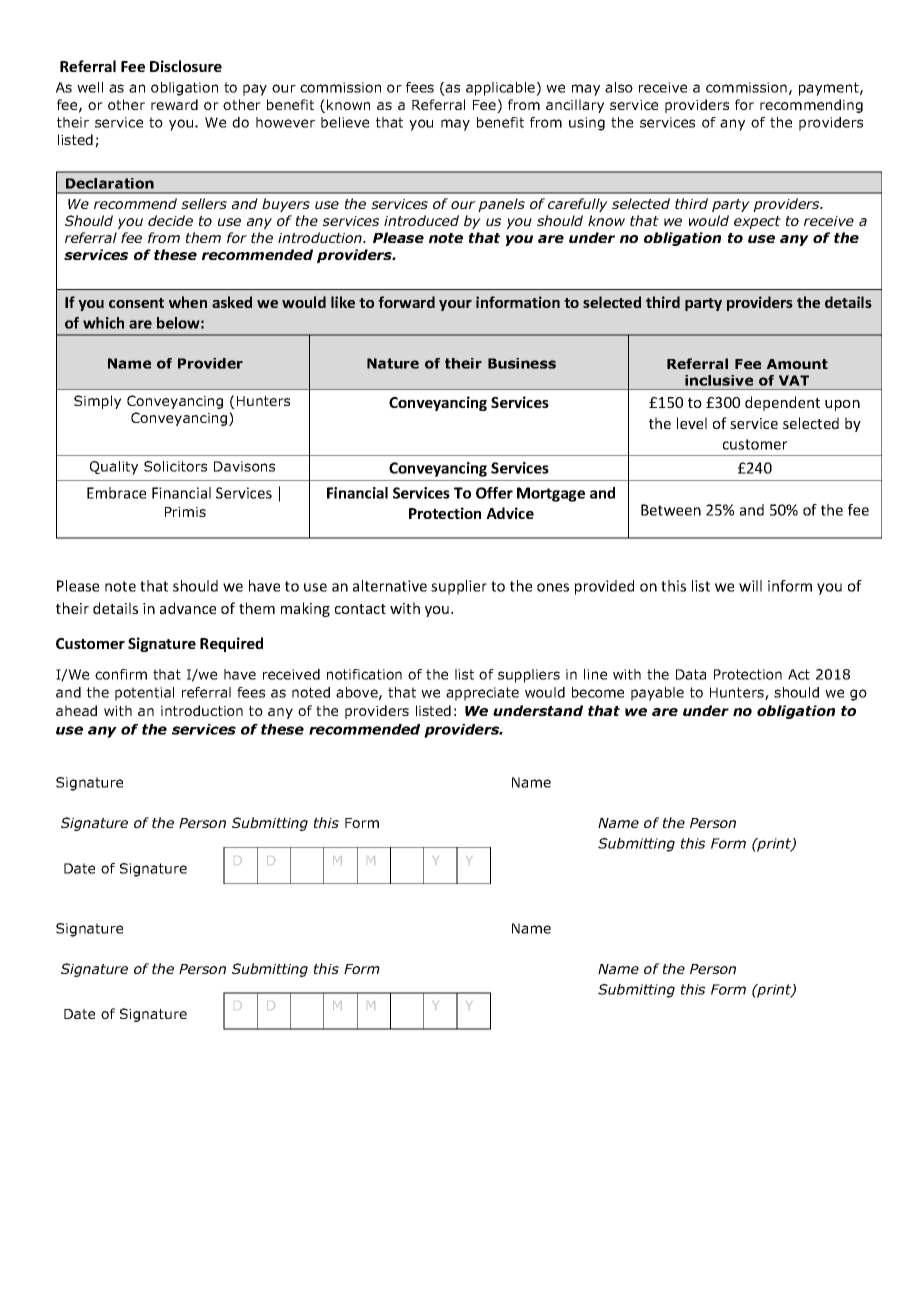 The image size is (924, 1308). Describe the element at coordinates (170, 220) in the page. I see `decide` at that location.
